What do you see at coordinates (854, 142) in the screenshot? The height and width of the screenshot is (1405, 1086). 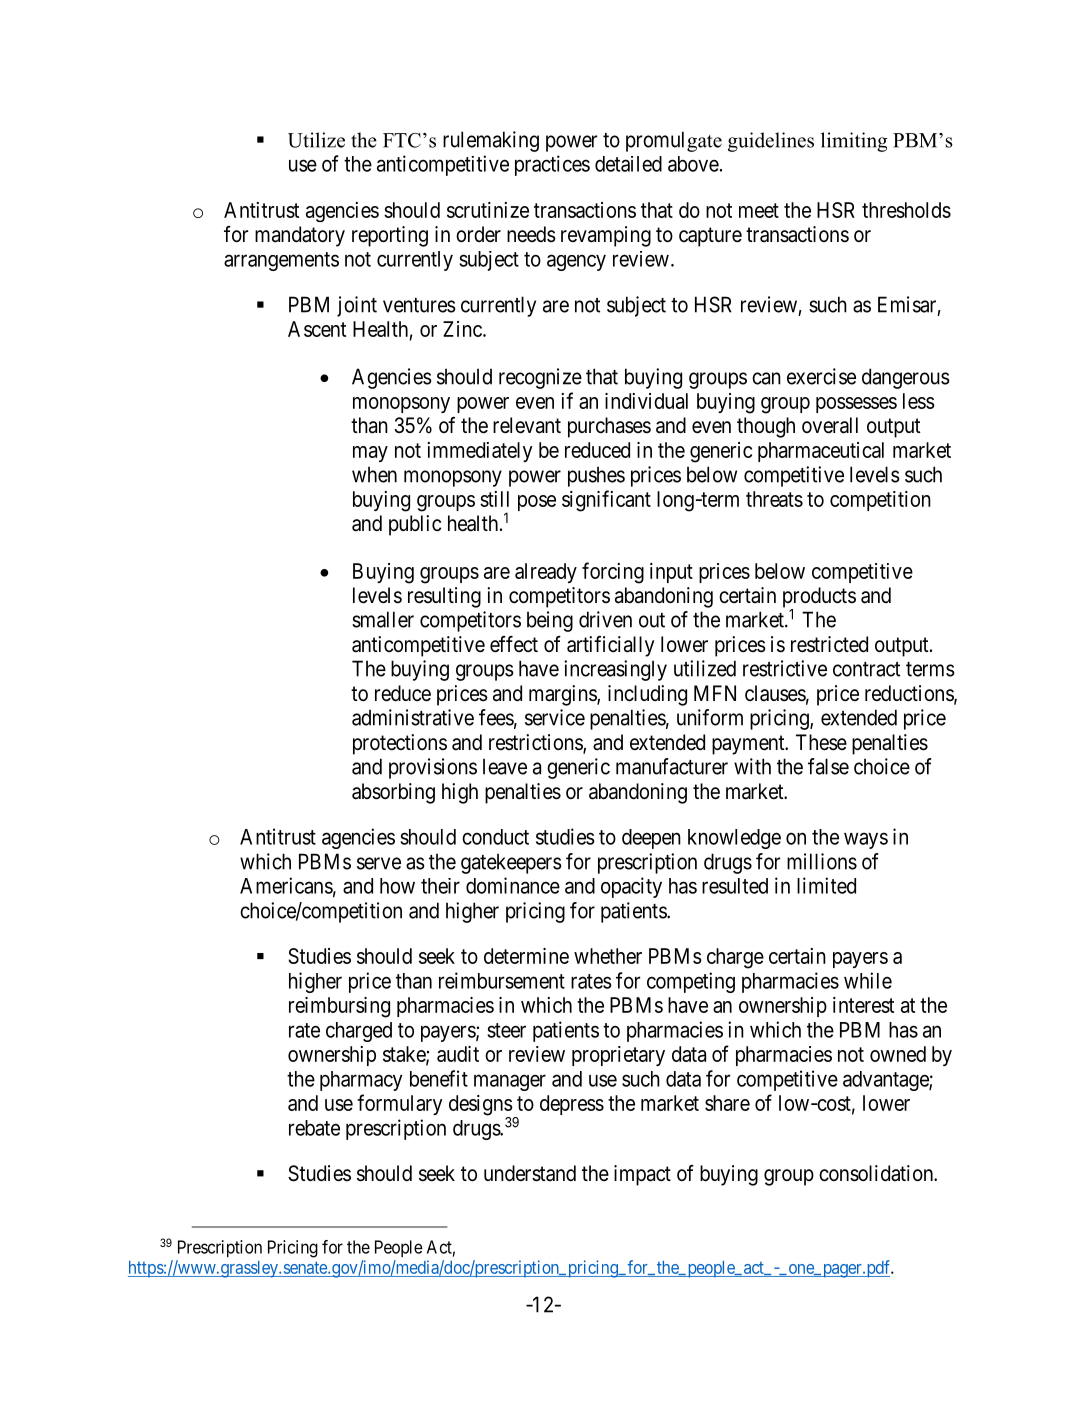 I see `limiting` at bounding box center [854, 142].
